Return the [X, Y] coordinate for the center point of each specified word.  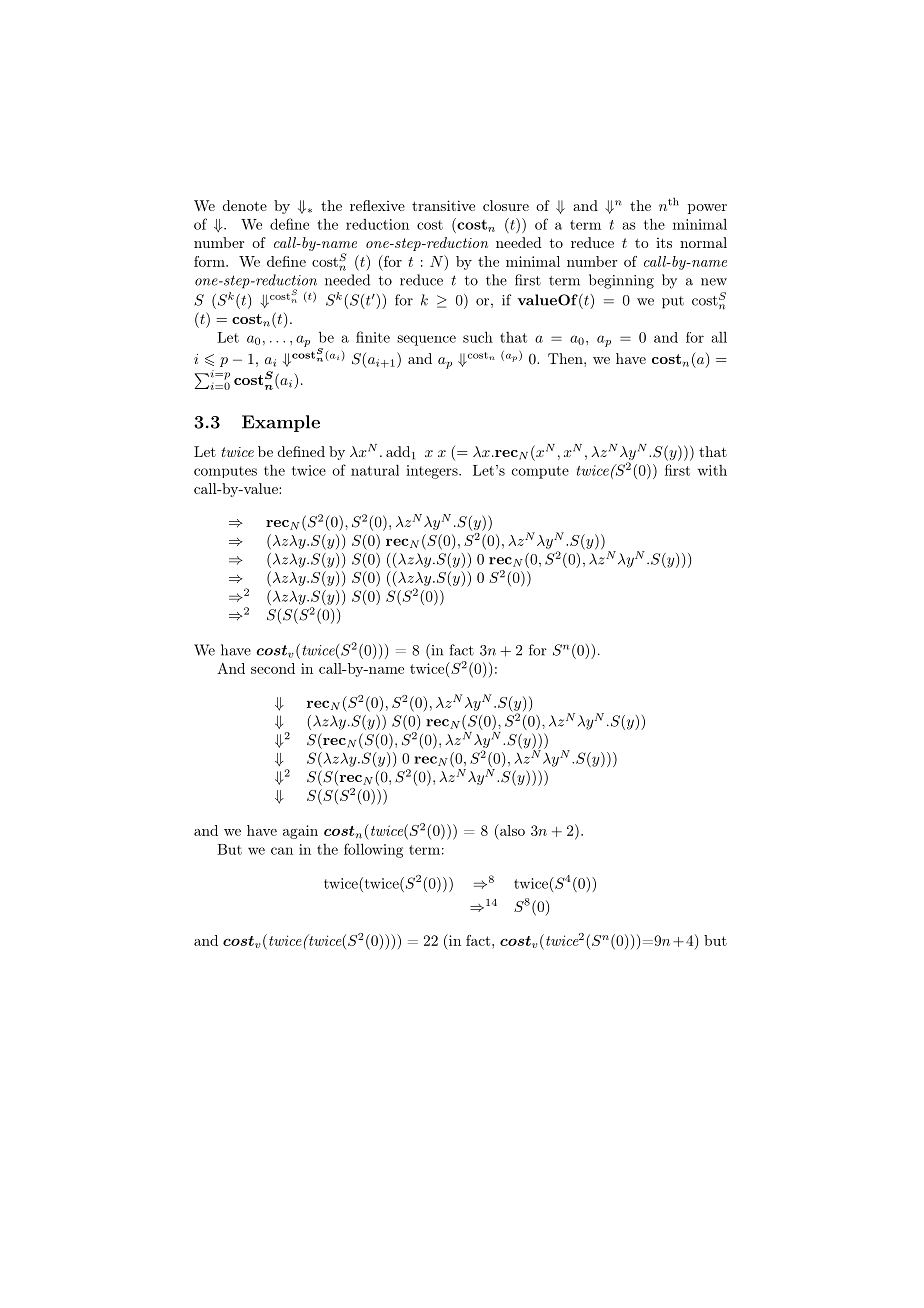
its [664, 243]
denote [245, 205]
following [373, 850]
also [511, 830]
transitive [443, 205]
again [300, 832]
